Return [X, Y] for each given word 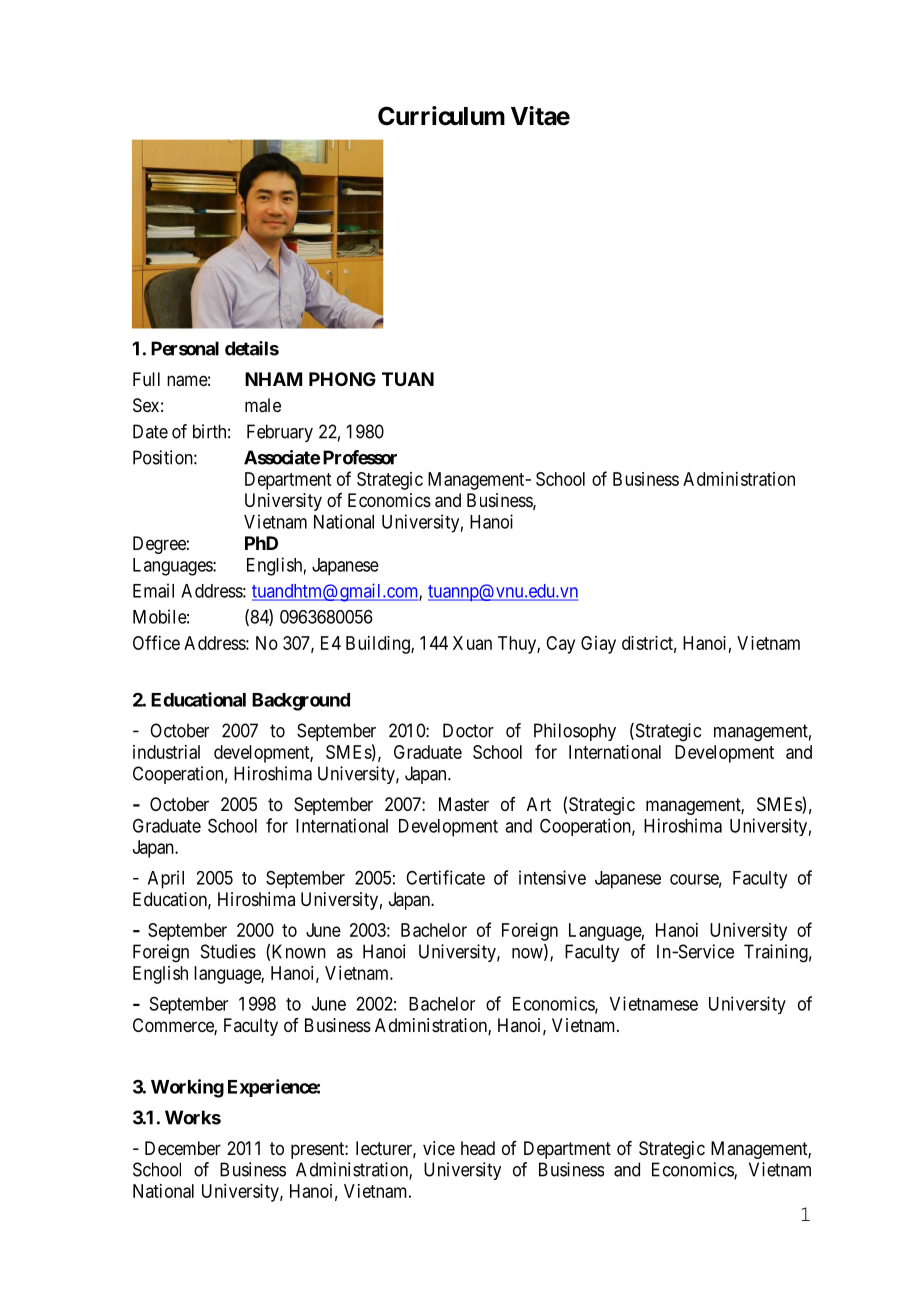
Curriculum [441, 116]
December [183, 1148]
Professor [360, 457]
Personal [185, 348]
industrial [166, 752]
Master [464, 804]
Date [150, 431]
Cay [560, 645]
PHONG [342, 379]
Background [301, 702]
